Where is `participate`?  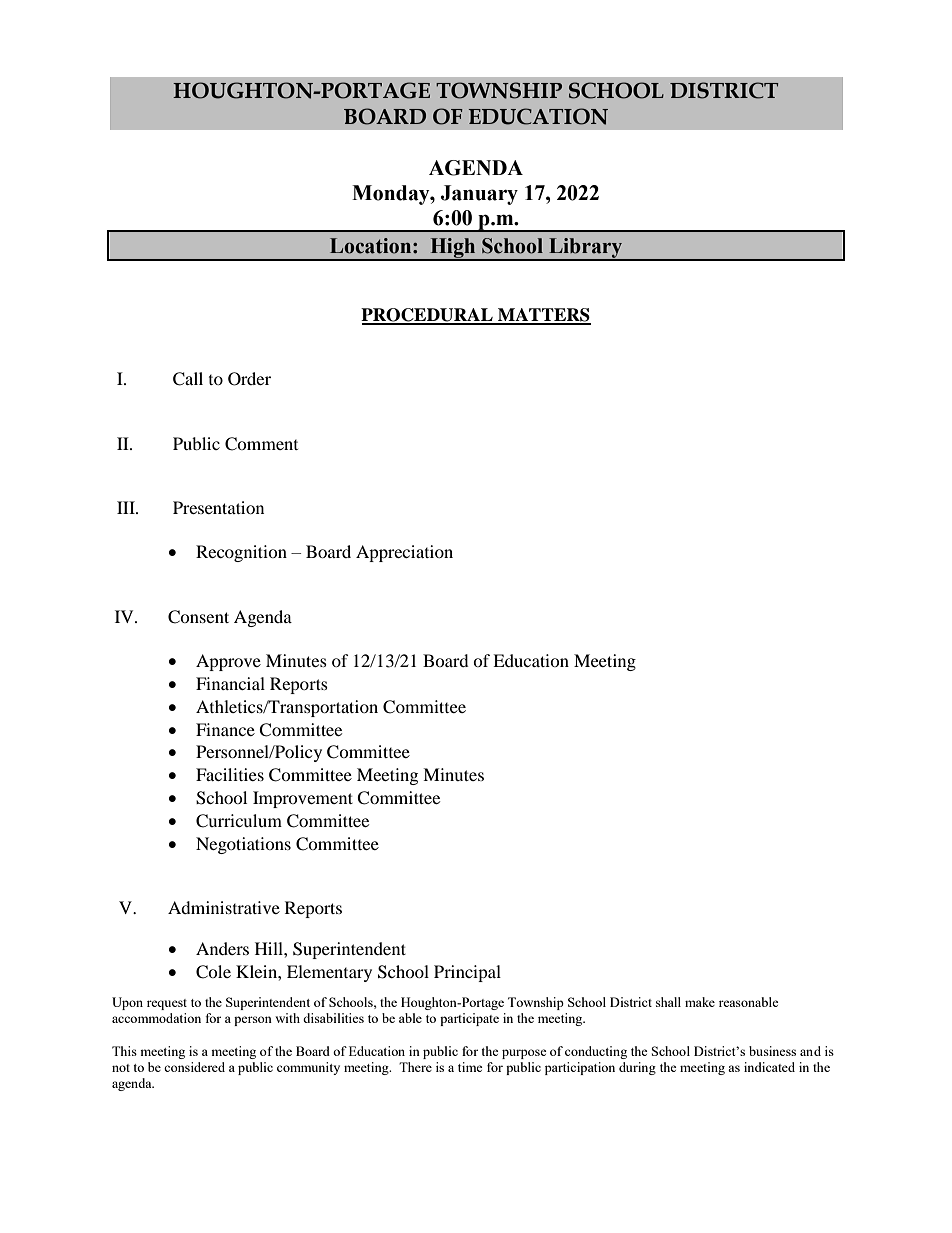
participate is located at coordinates (469, 1019).
